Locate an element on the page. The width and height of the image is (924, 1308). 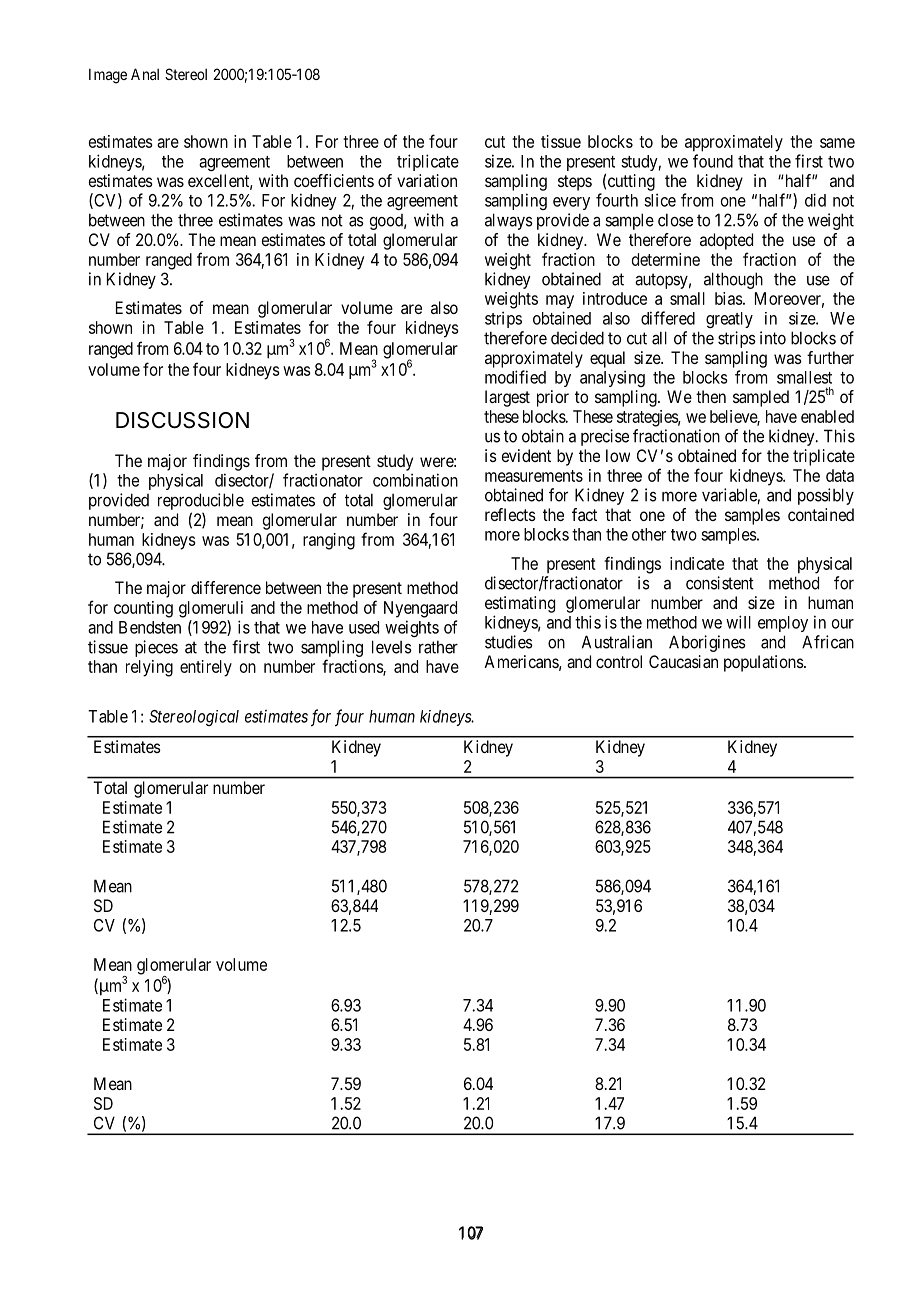
pieces is located at coordinates (156, 648).
